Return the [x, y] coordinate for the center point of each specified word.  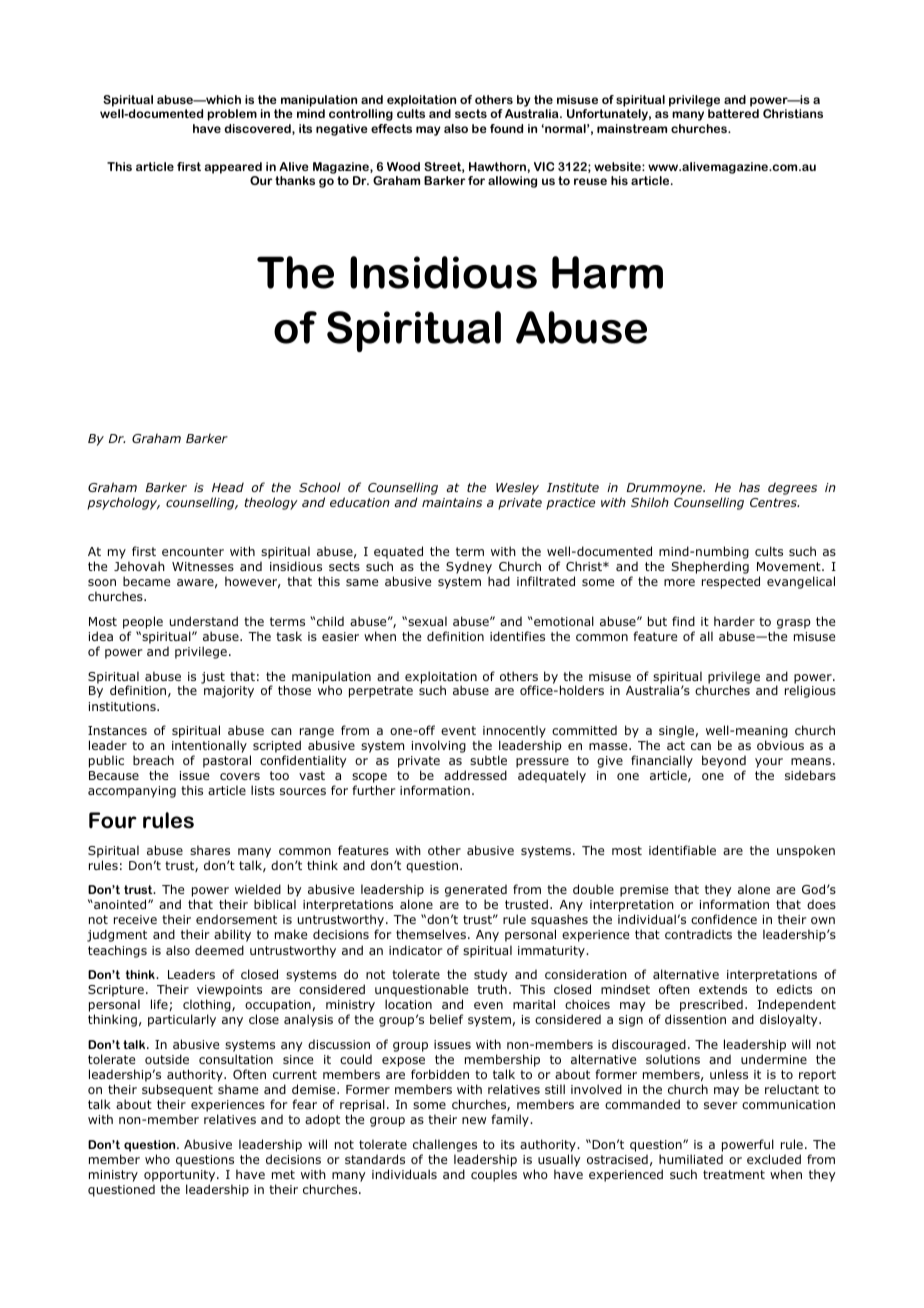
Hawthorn [497, 166]
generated [476, 892]
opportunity [181, 1176]
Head [228, 487]
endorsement [236, 919]
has [749, 487]
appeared [233, 168]
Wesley [517, 488]
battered [733, 113]
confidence [724, 919]
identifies [517, 636]
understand [204, 621]
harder [734, 621]
